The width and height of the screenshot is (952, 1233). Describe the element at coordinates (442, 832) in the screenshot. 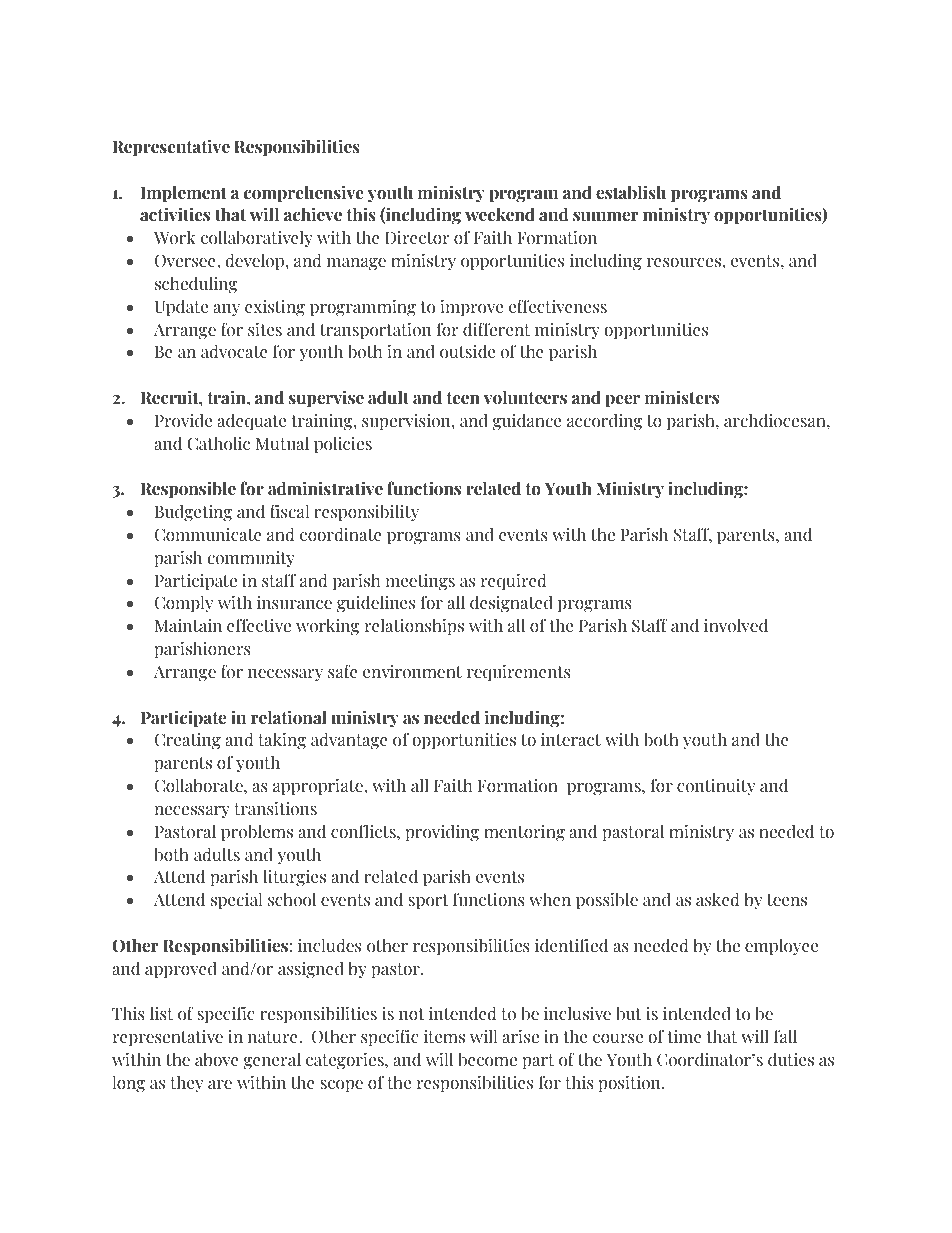

I see `providing` at that location.
